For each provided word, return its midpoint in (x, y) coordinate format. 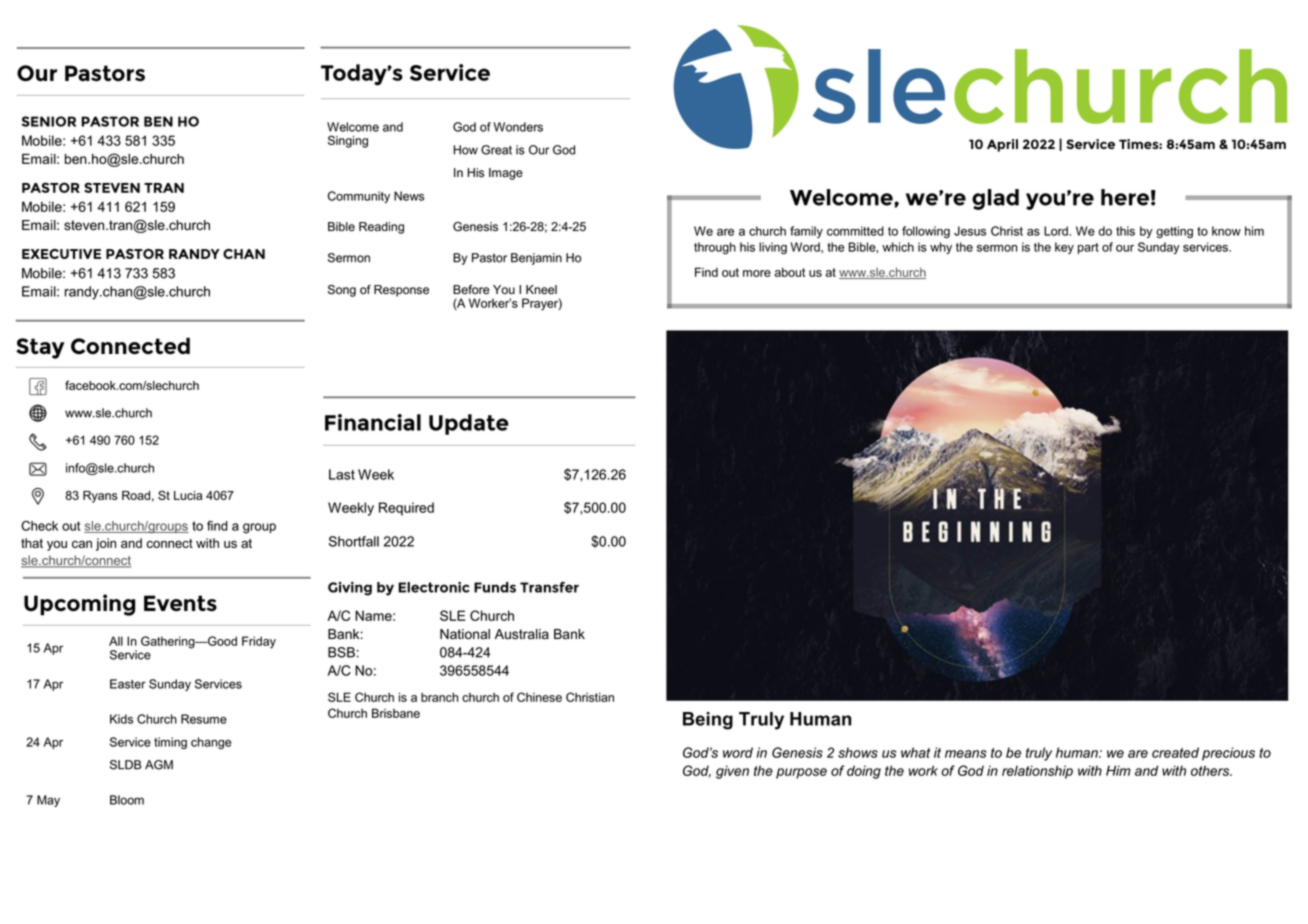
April (1002, 145)
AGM (159, 765)
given (732, 772)
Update (469, 424)
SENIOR (49, 121)
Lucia (188, 495)
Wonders (518, 127)
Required (406, 509)
